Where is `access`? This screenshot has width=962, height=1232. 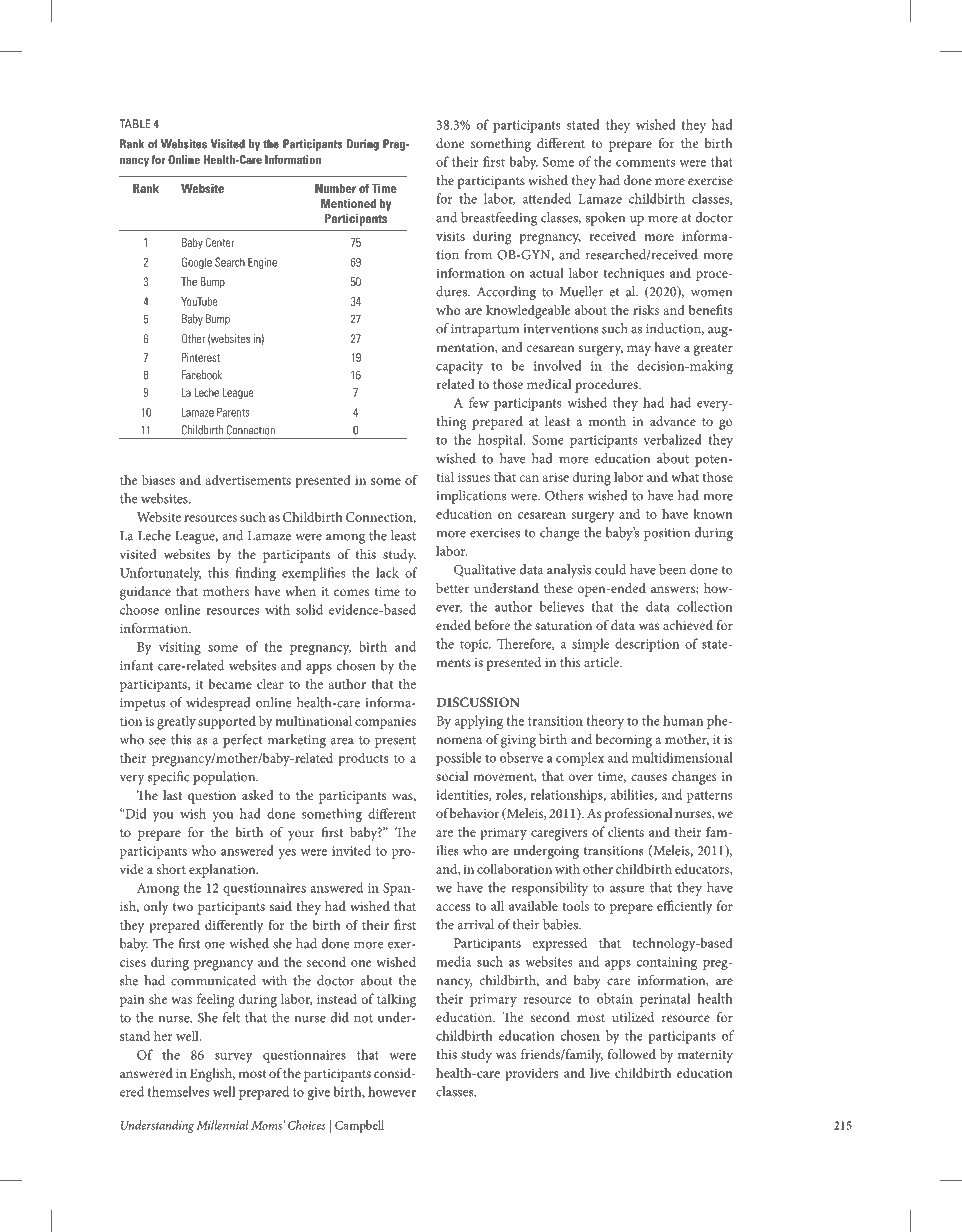 access is located at coordinates (453, 907).
